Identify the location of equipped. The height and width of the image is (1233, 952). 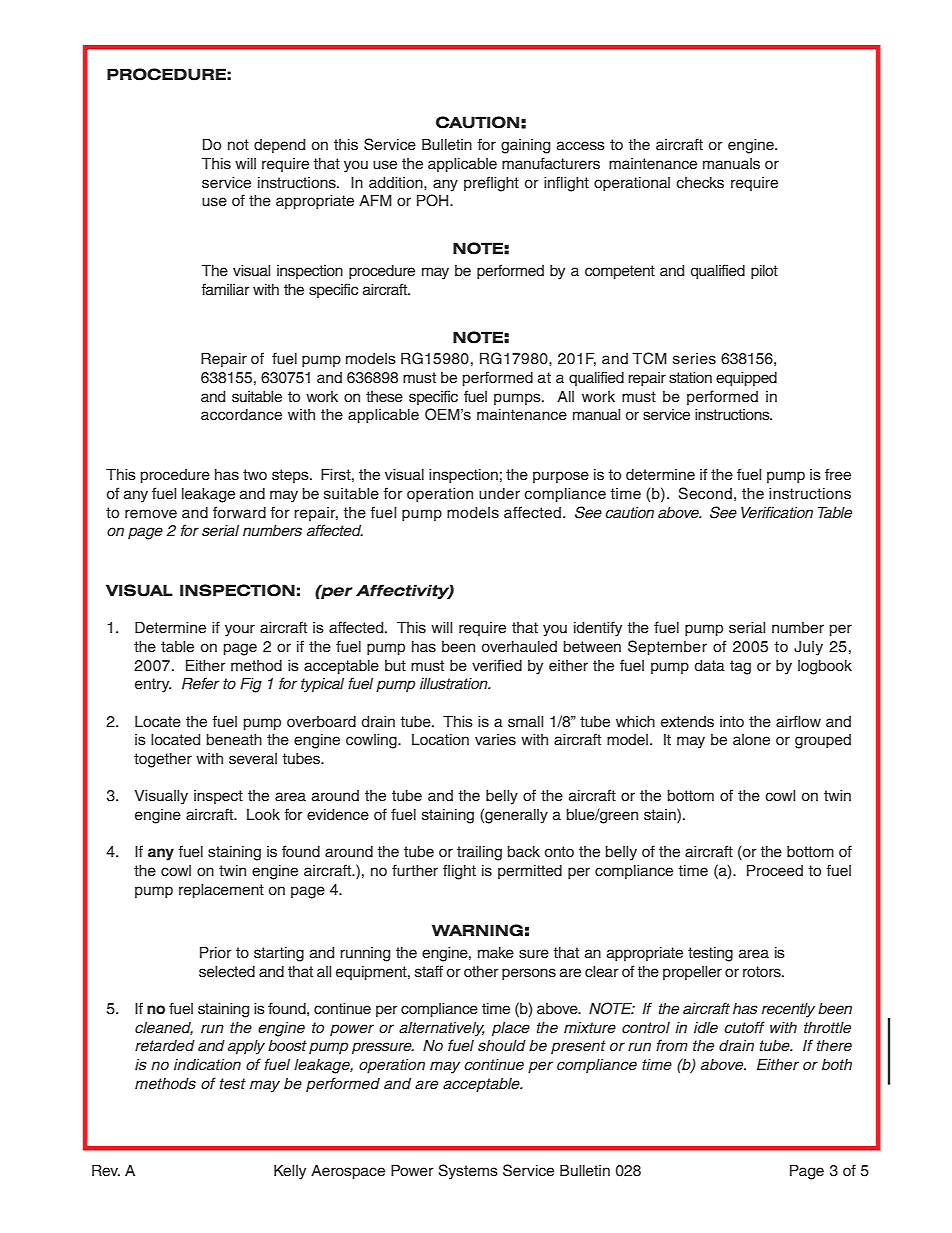
(746, 379).
